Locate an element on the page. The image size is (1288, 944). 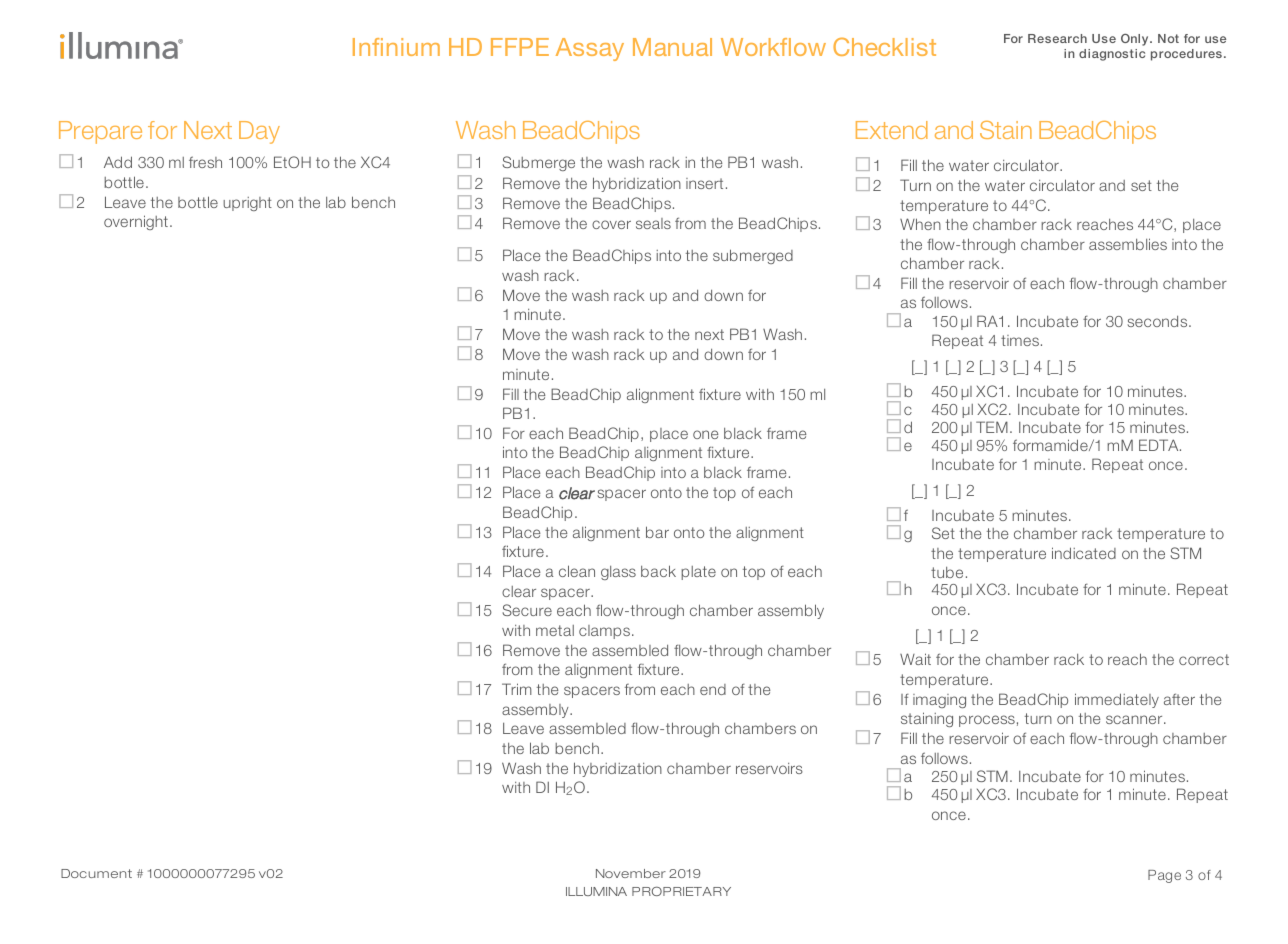
times is located at coordinates (1020, 340).
